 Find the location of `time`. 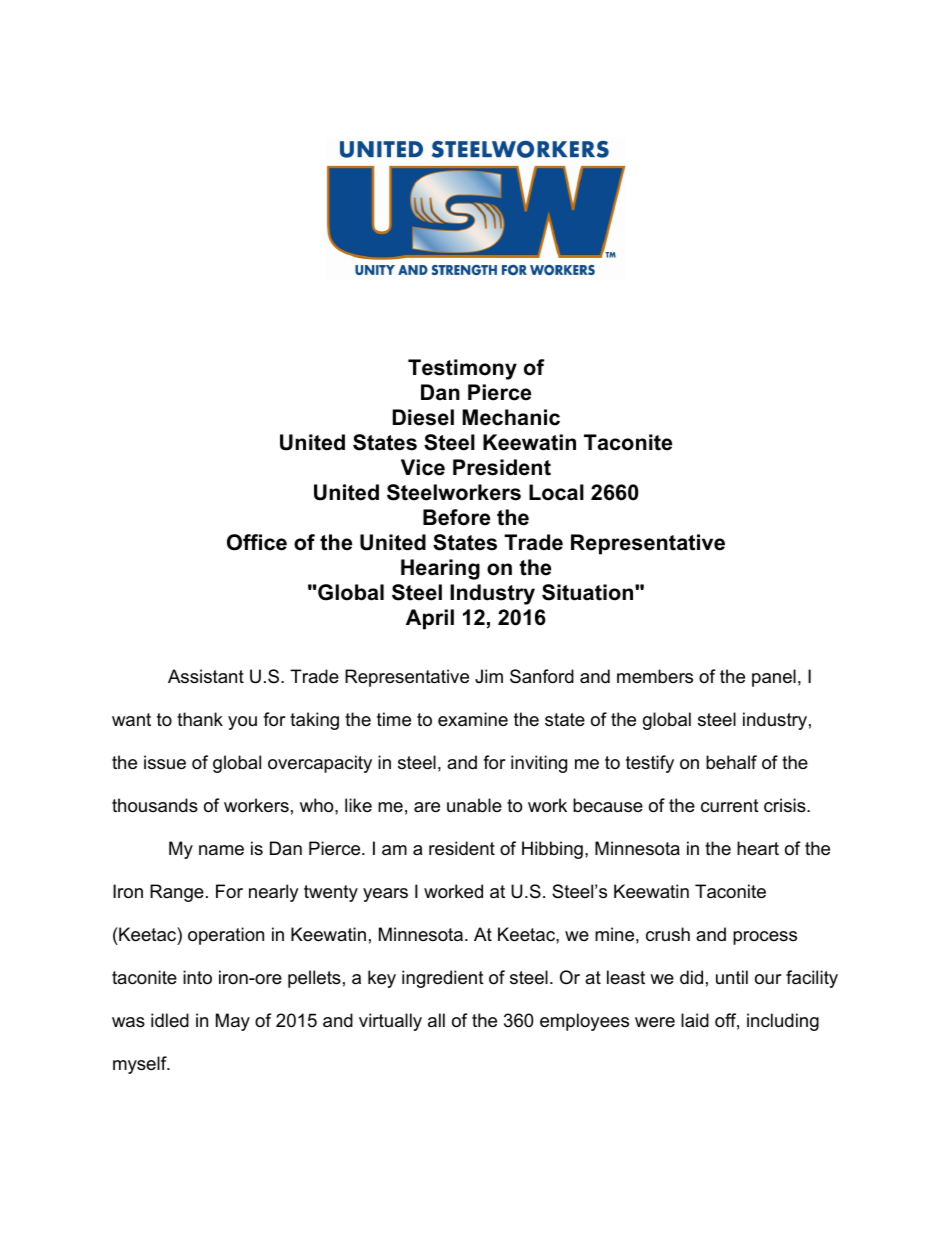

time is located at coordinates (394, 719).
